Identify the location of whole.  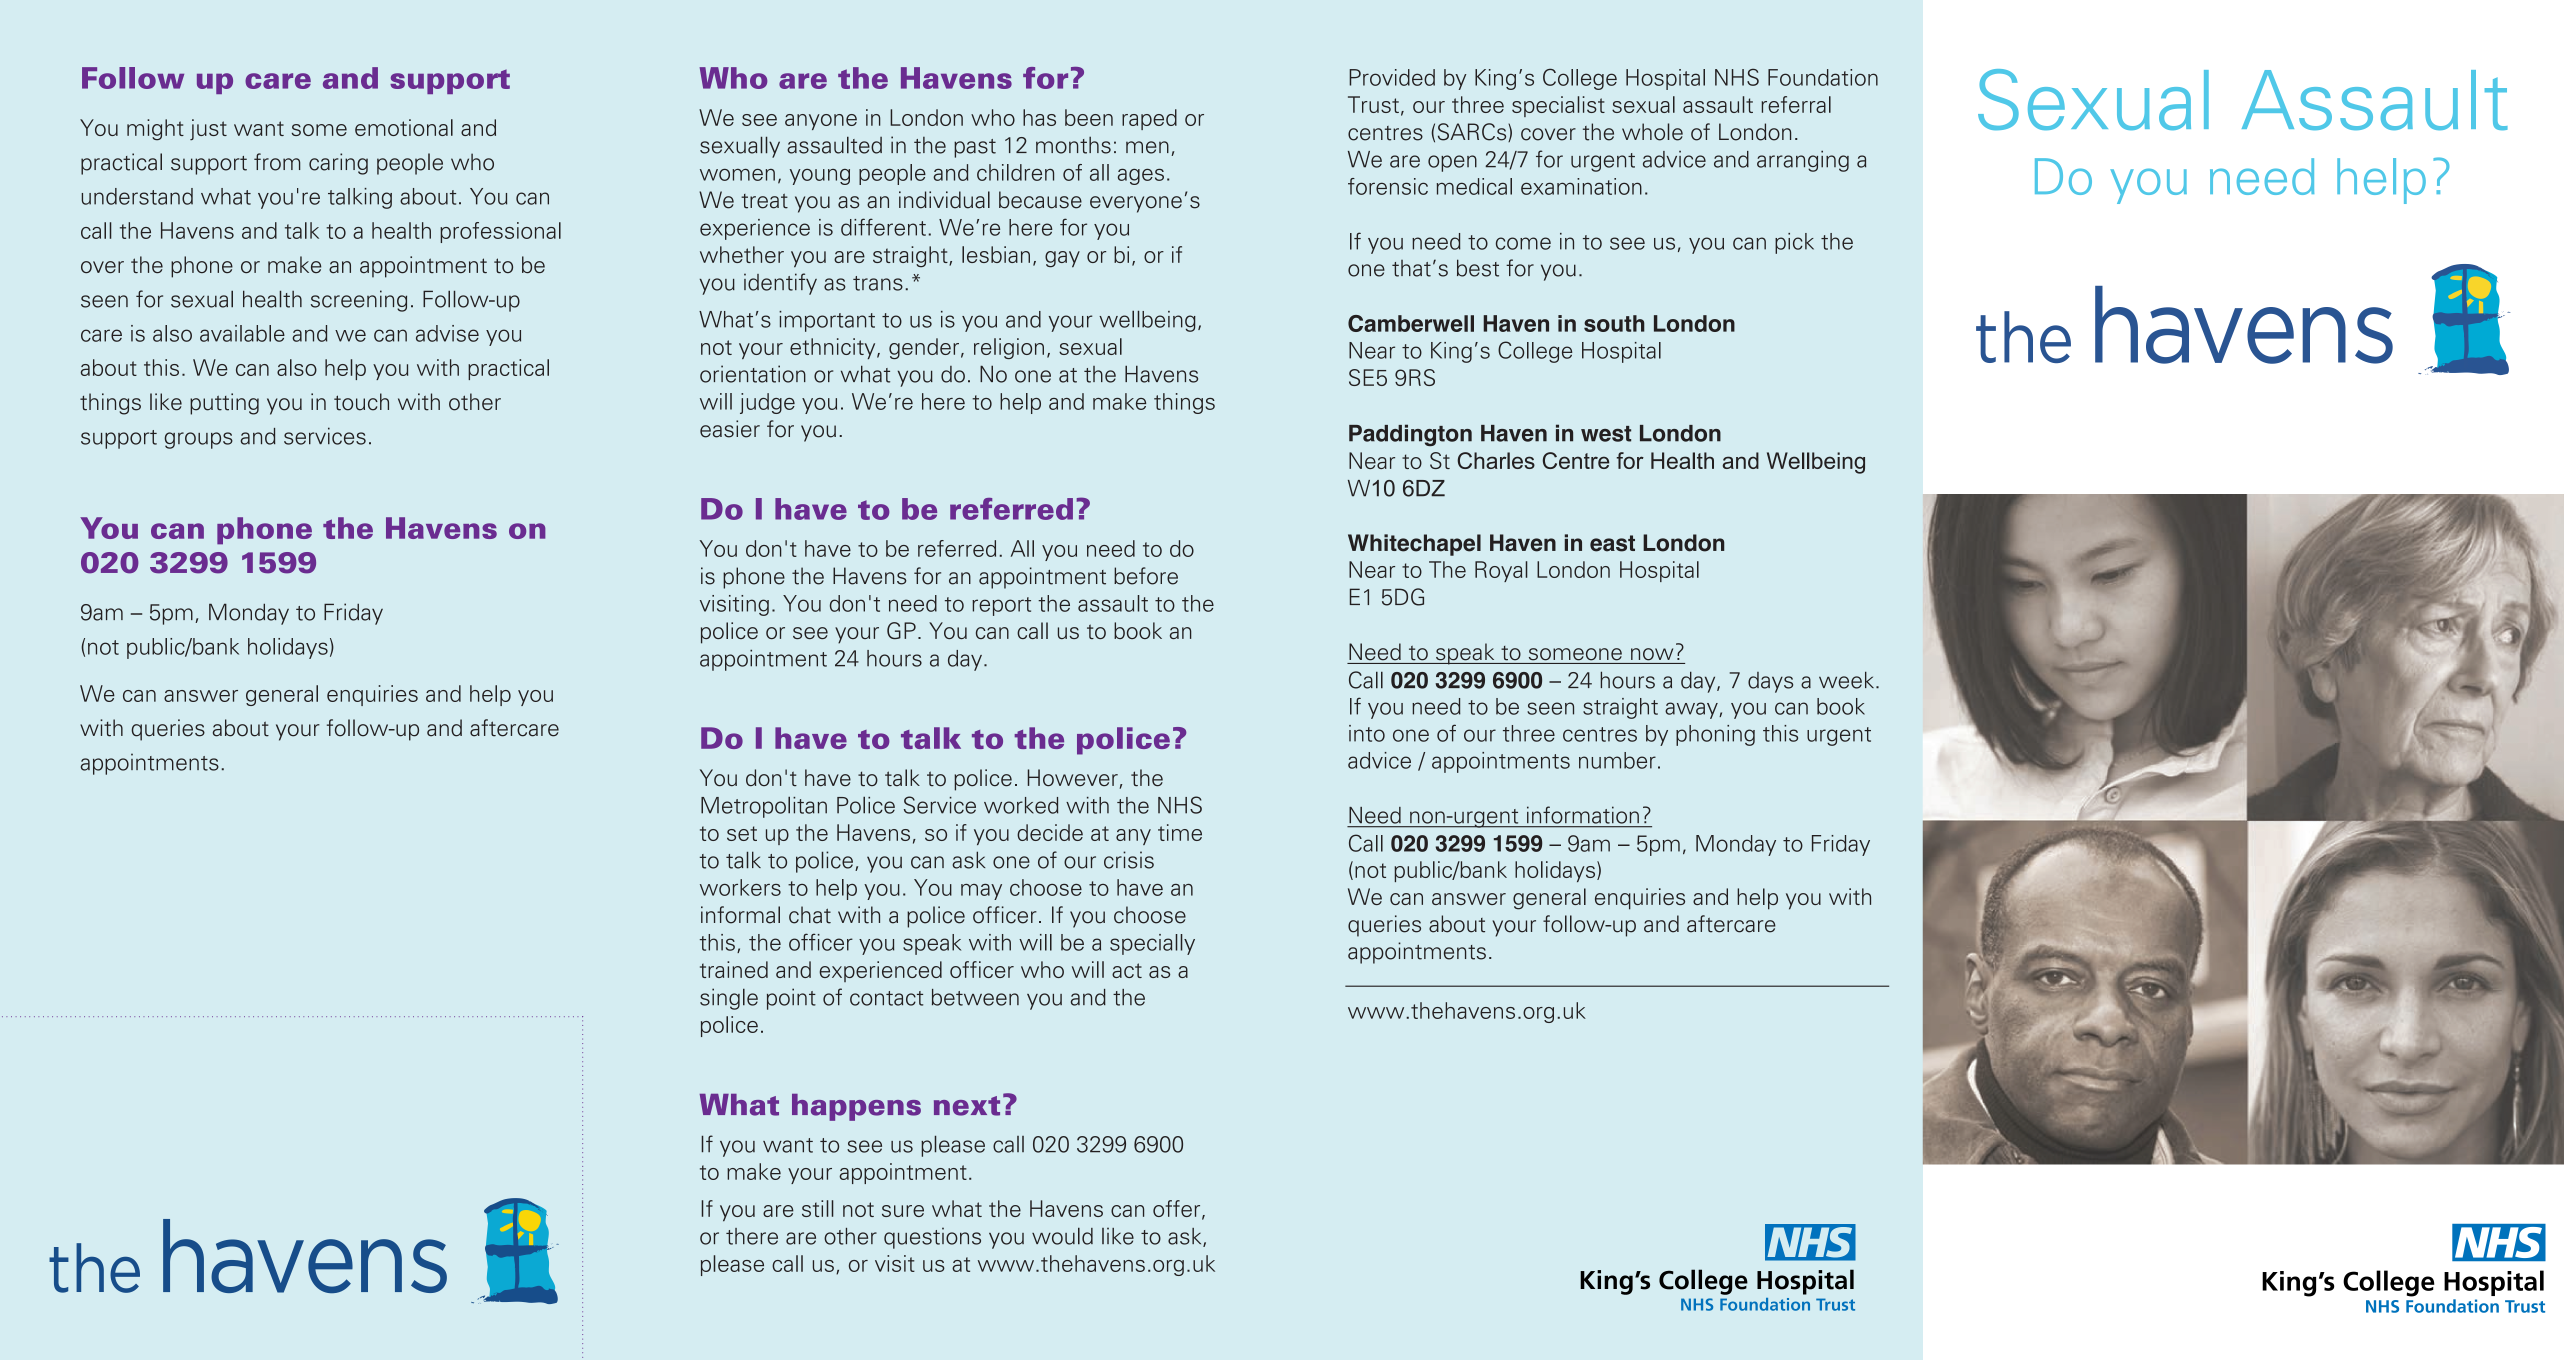
(1652, 132).
